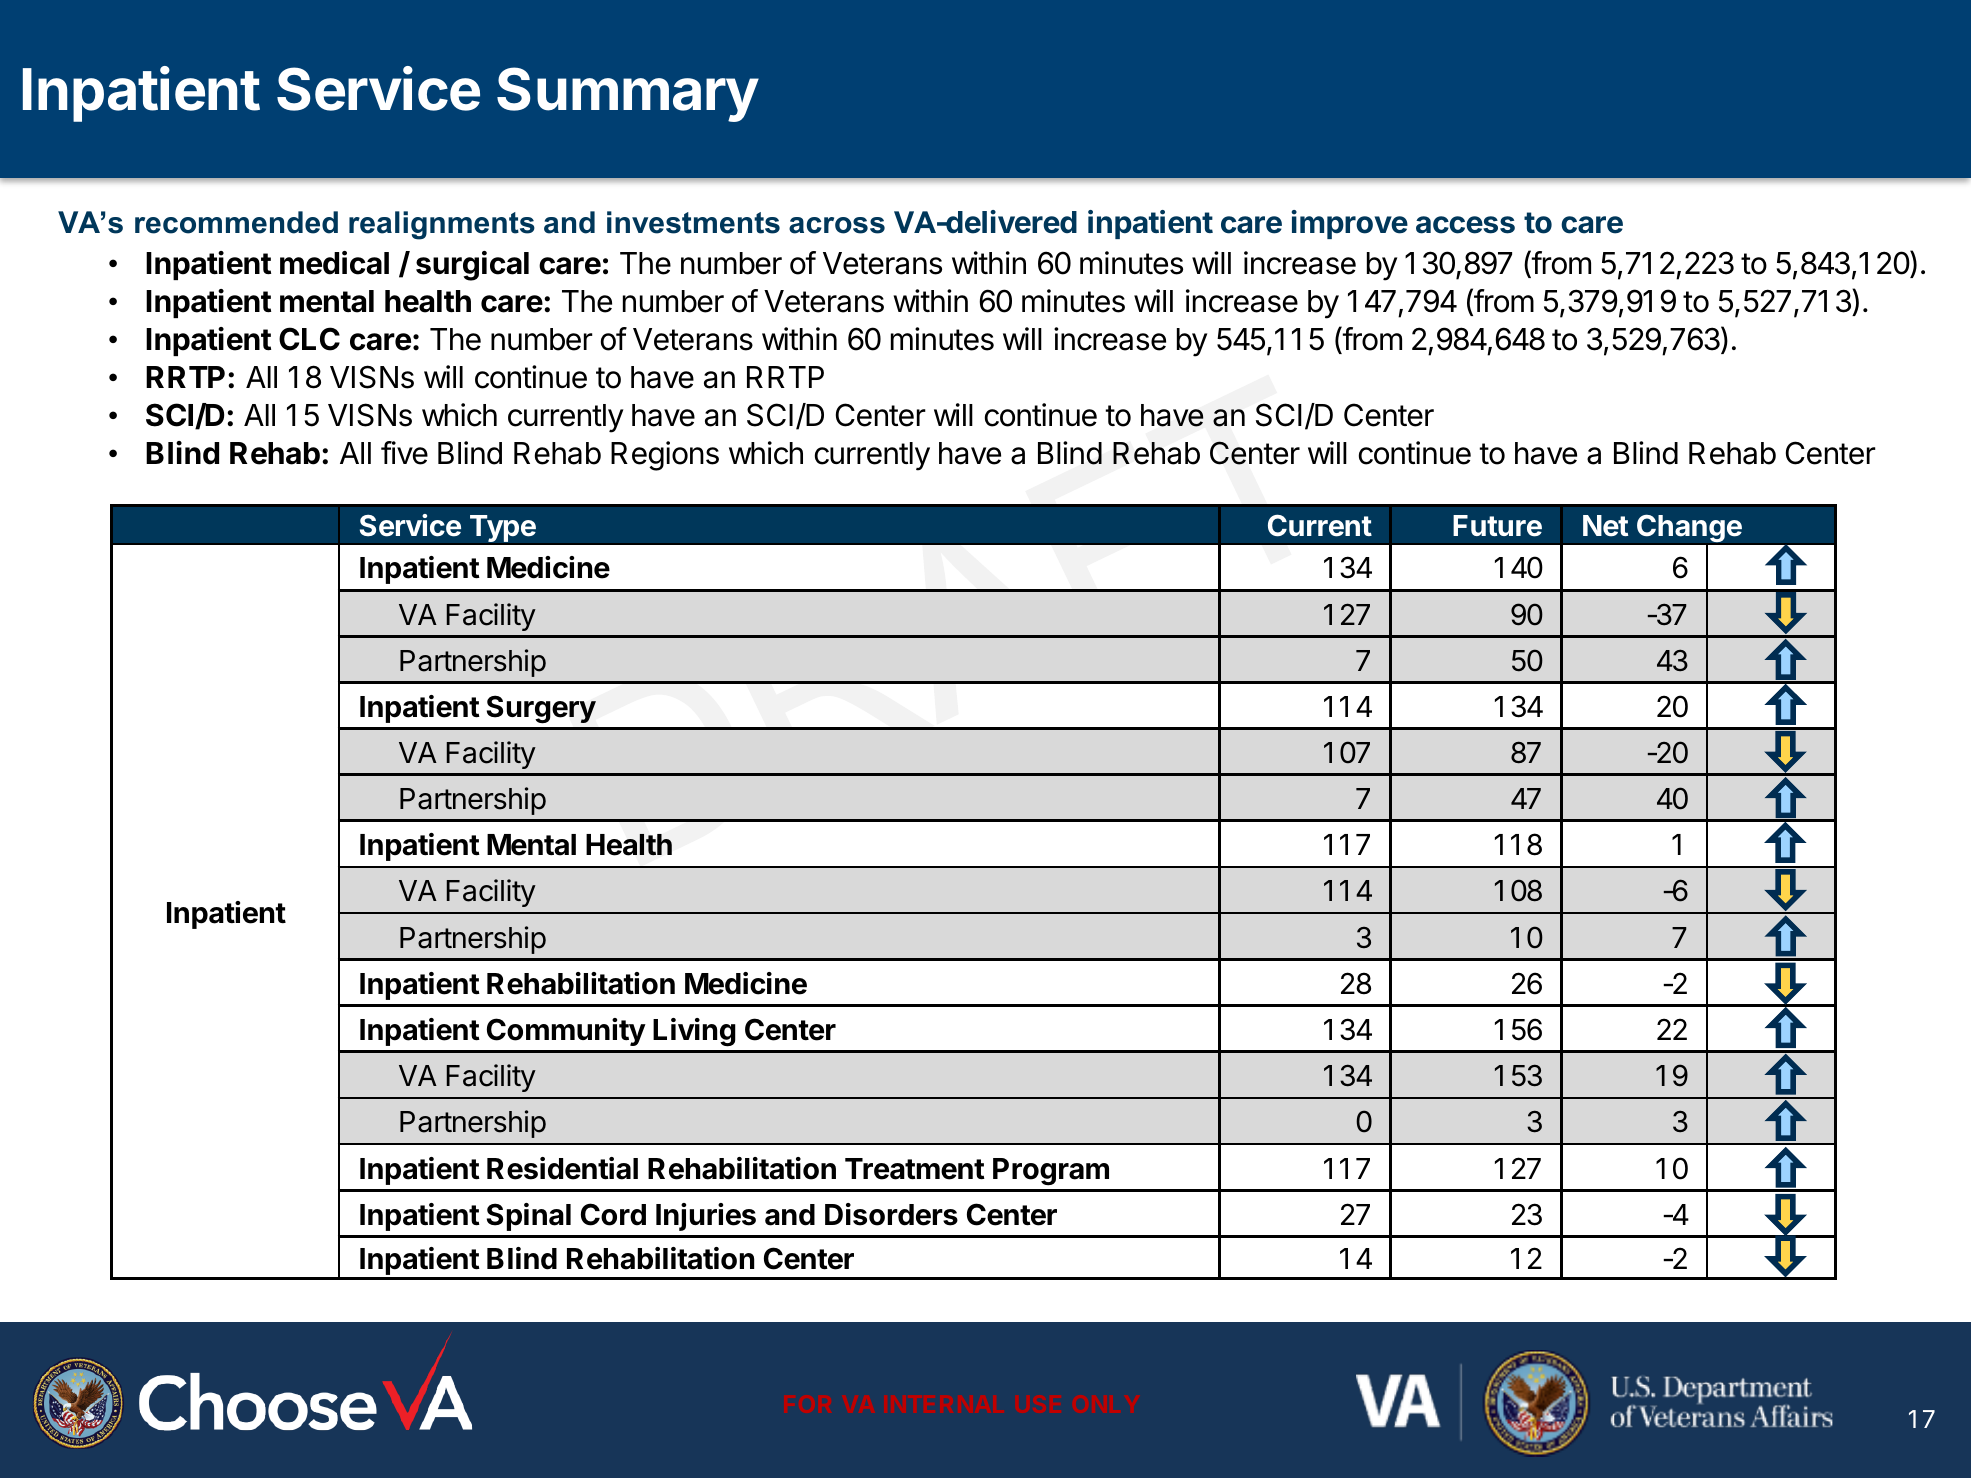 Image resolution: width=1971 pixels, height=1478 pixels. I want to click on Surgery, so click(541, 709).
